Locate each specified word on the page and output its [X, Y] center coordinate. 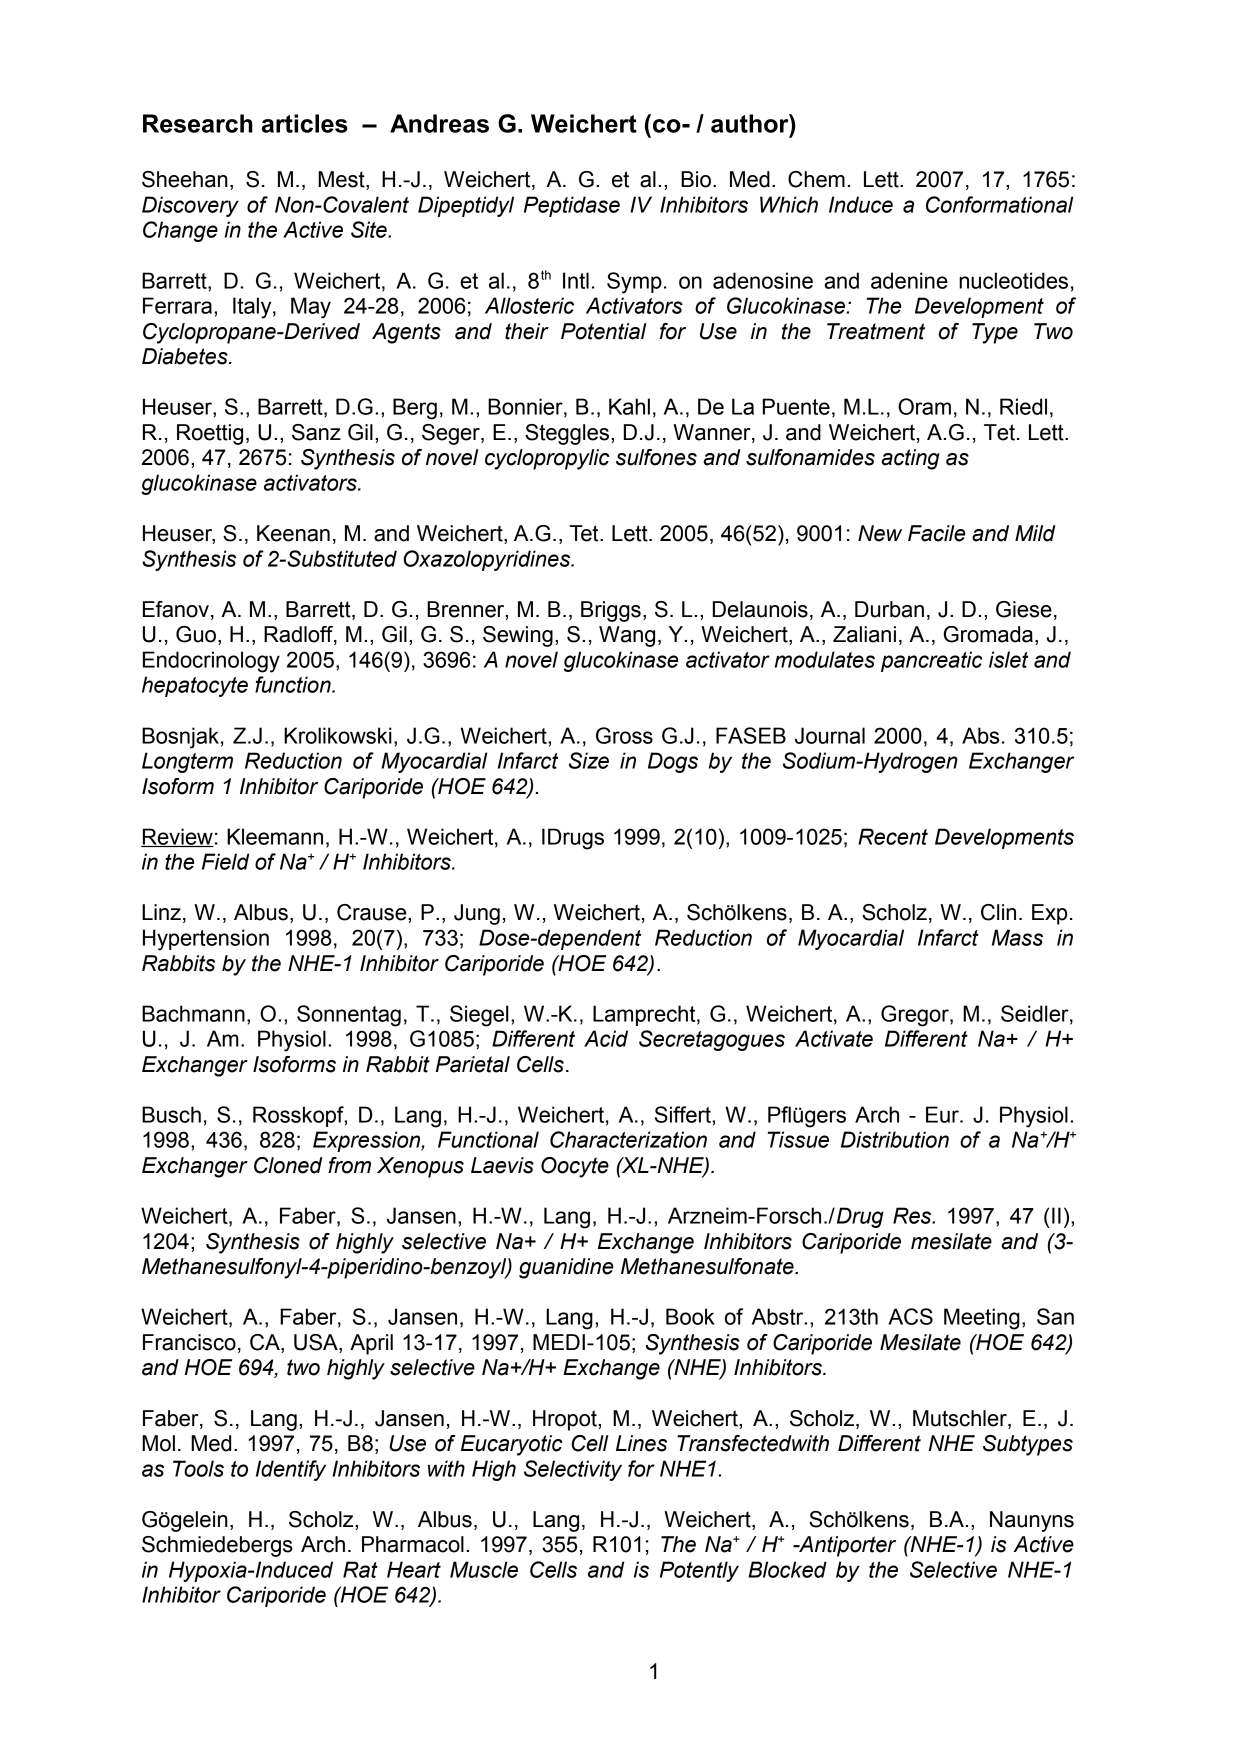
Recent [893, 836]
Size [589, 760]
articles [305, 123]
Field [225, 861]
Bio [696, 179]
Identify [291, 1470]
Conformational [999, 204]
